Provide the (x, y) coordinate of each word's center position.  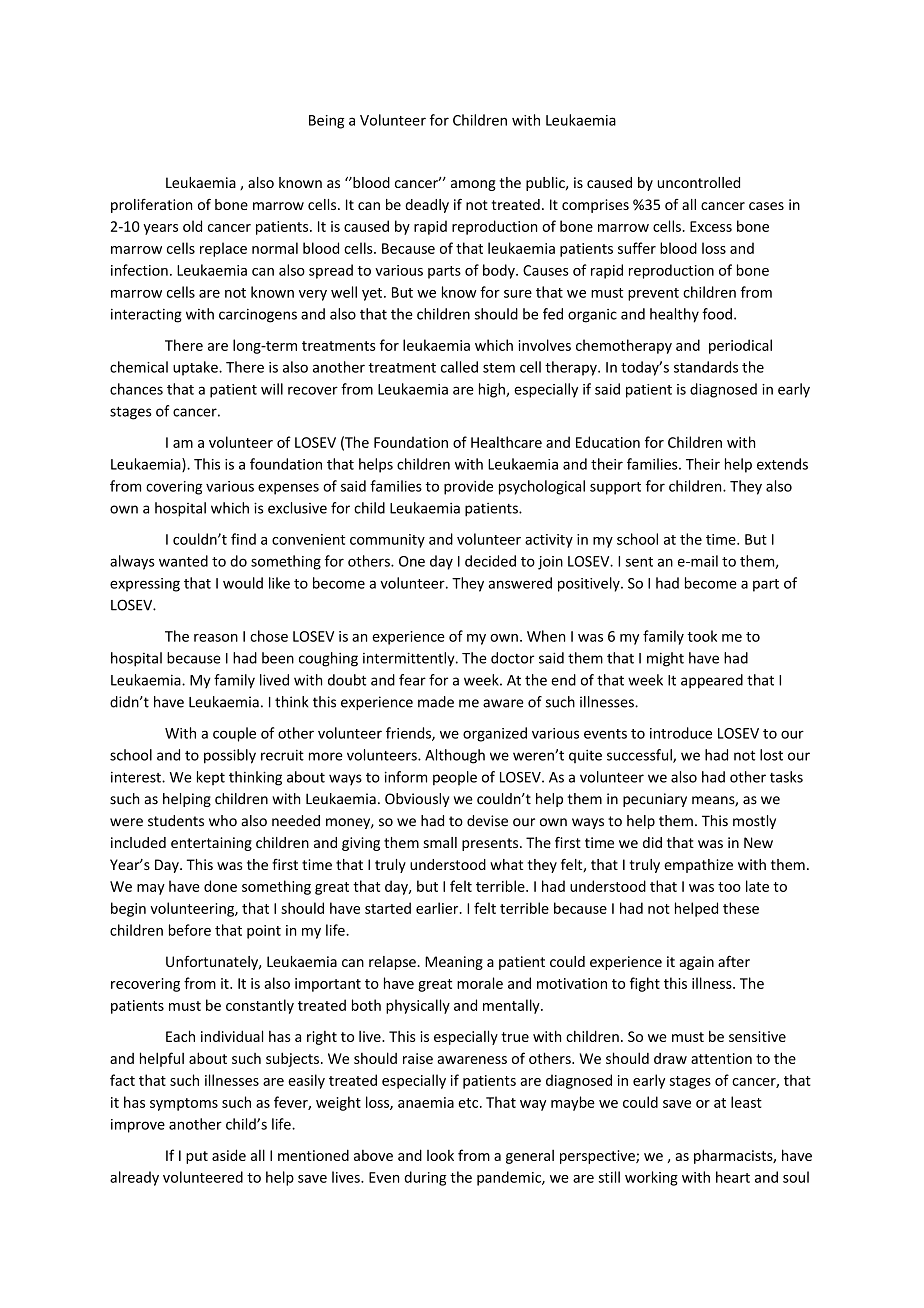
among (473, 185)
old (192, 226)
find (243, 539)
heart (733, 1177)
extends (782, 464)
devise (487, 821)
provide (468, 487)
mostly (754, 822)
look (440, 1155)
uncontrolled (699, 182)
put (197, 1157)
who (223, 821)
